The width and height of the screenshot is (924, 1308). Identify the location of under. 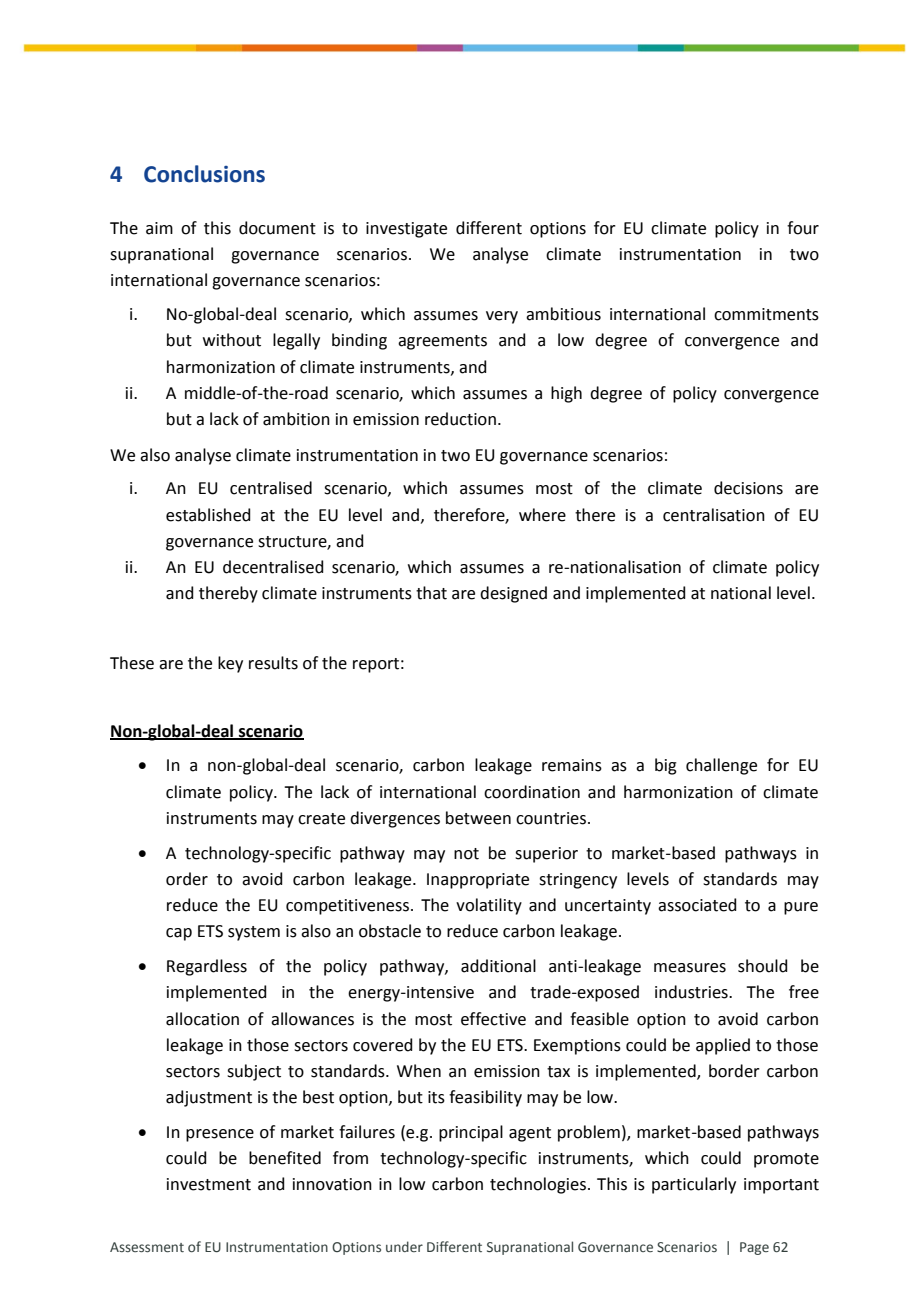
(404, 1246).
